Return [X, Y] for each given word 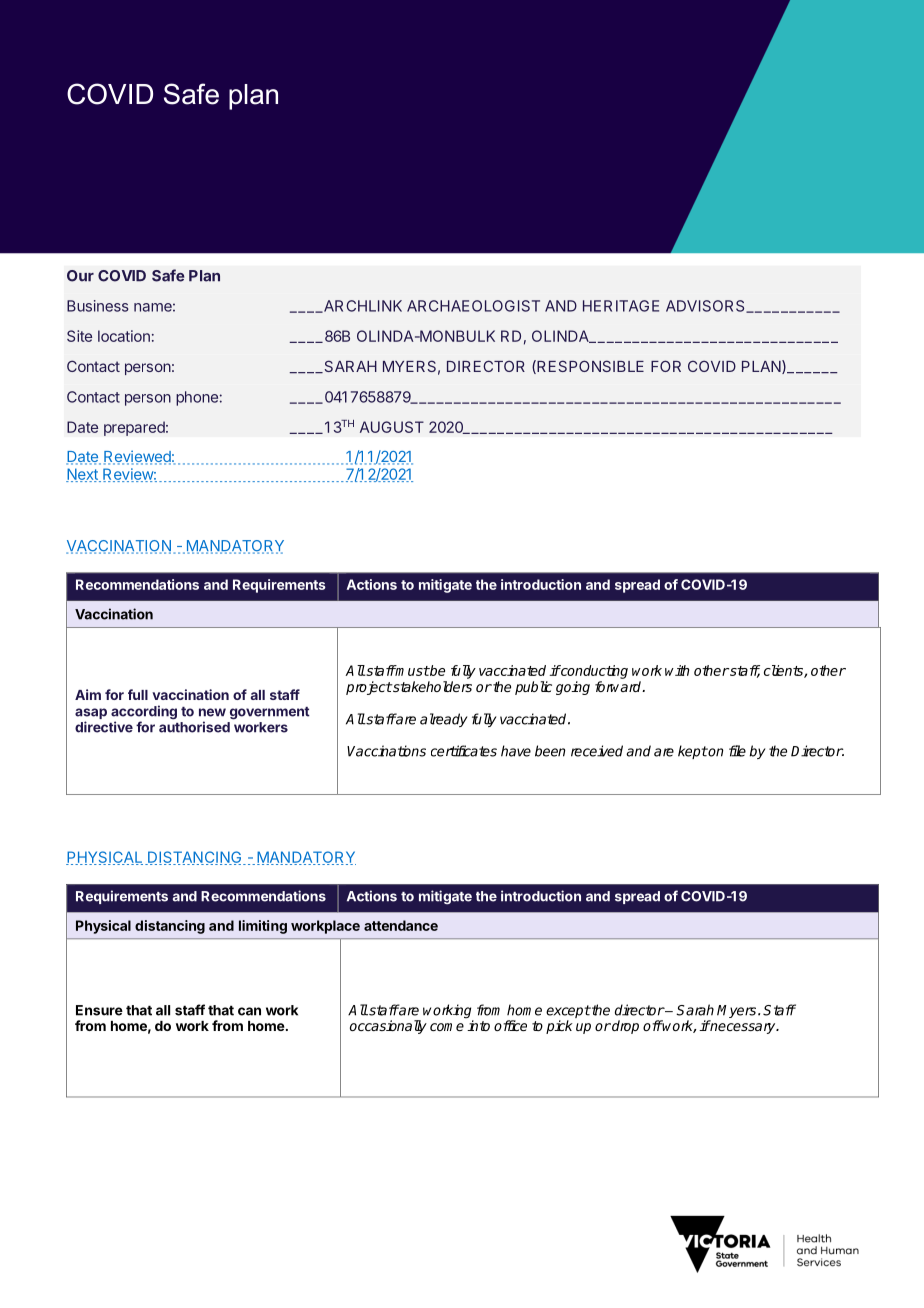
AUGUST [392, 427]
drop [624, 1027]
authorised [194, 727]
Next [83, 475]
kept [693, 752]
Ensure [99, 1010]
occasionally [388, 1027]
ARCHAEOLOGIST [473, 306]
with [677, 670]
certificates [464, 751]
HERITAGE [621, 306]
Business [98, 306]
